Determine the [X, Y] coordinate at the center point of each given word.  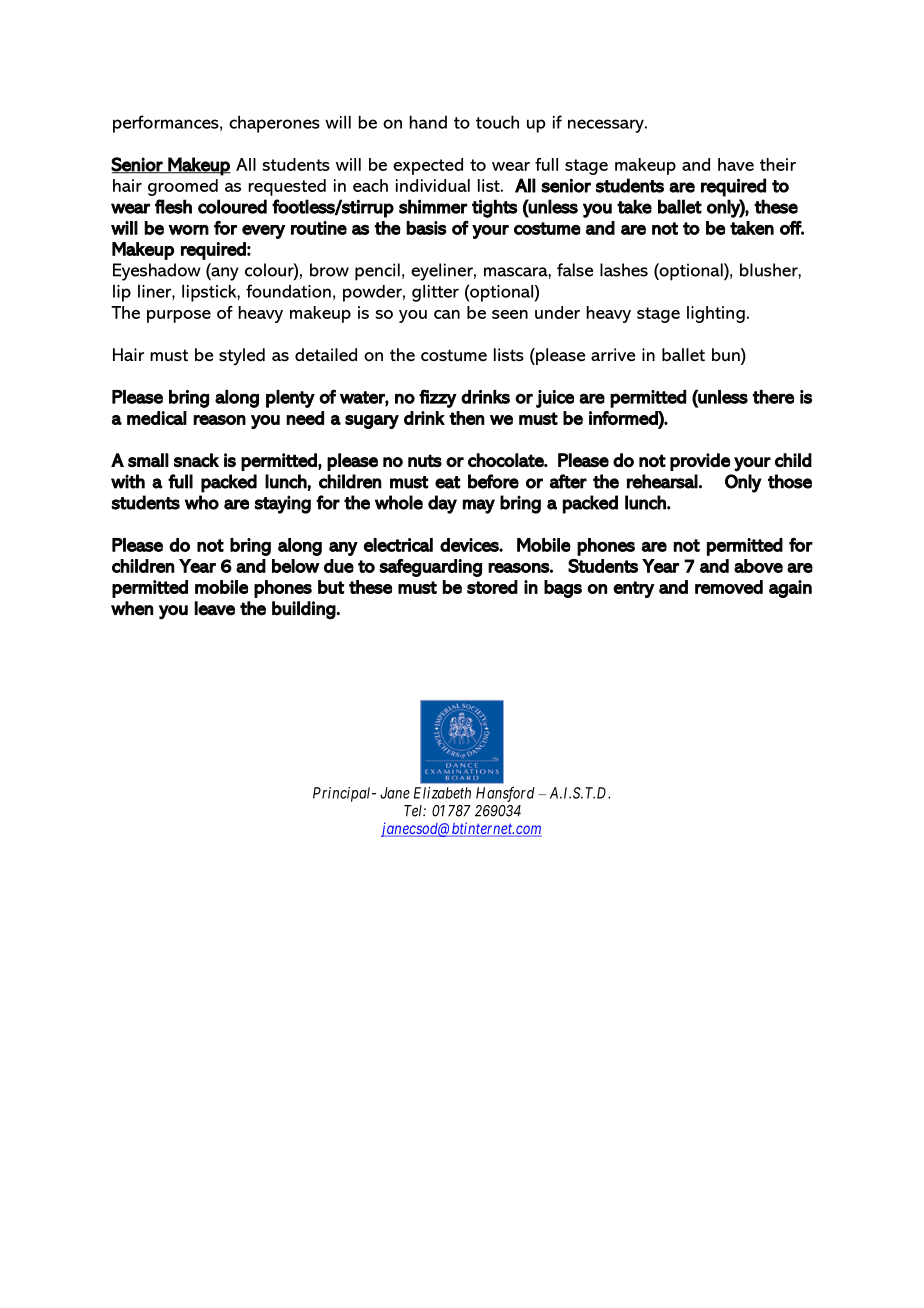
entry [633, 589]
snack [196, 460]
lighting [716, 314]
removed [729, 587]
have [736, 164]
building [304, 610]
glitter [435, 293]
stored [492, 587]
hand [428, 122]
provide [700, 462]
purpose [179, 316]
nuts [425, 461]
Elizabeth [442, 793]
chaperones [274, 124]
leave [214, 608]
